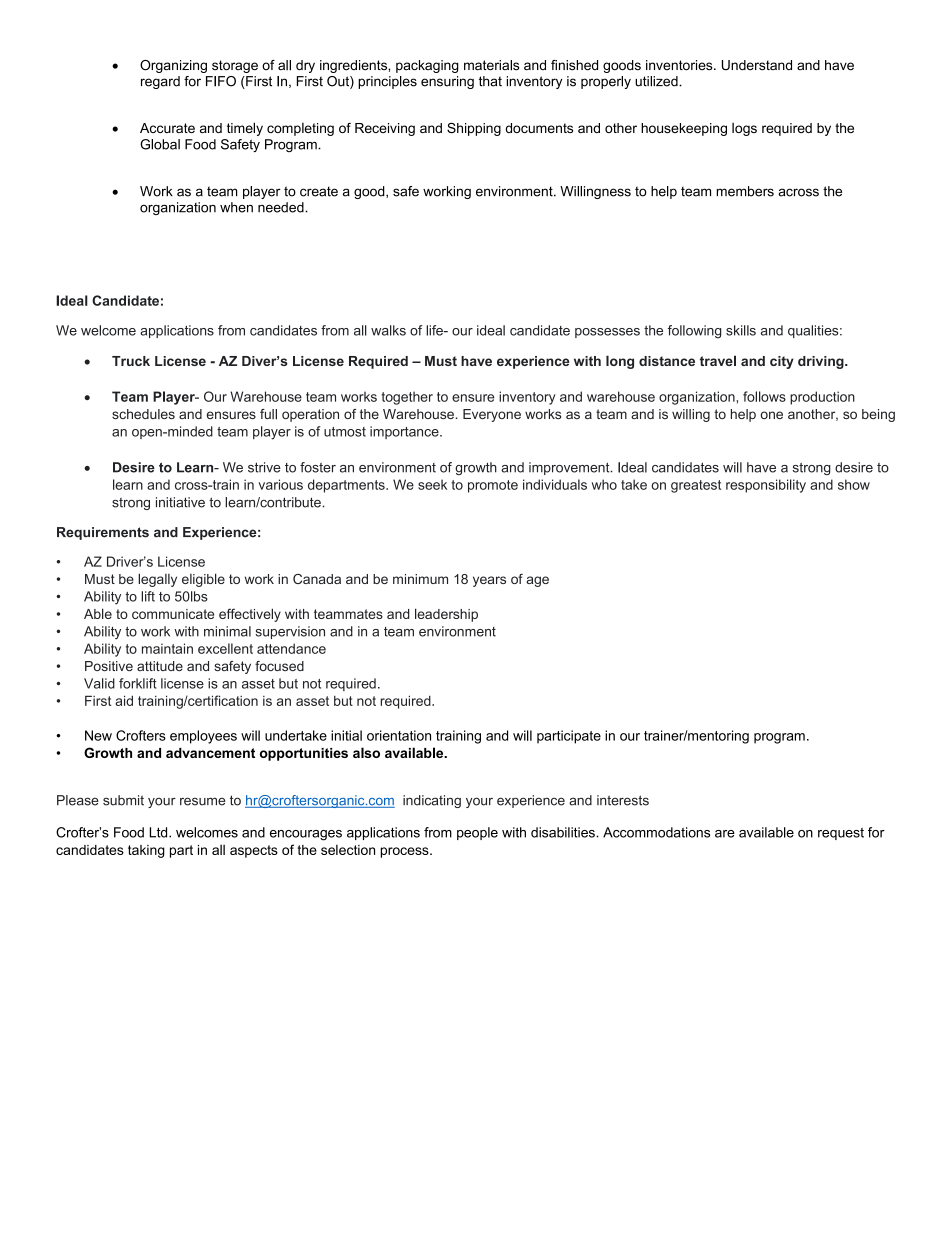 This page has width=952, height=1233. Describe the element at coordinates (160, 82) in the page. I see `regard` at that location.
